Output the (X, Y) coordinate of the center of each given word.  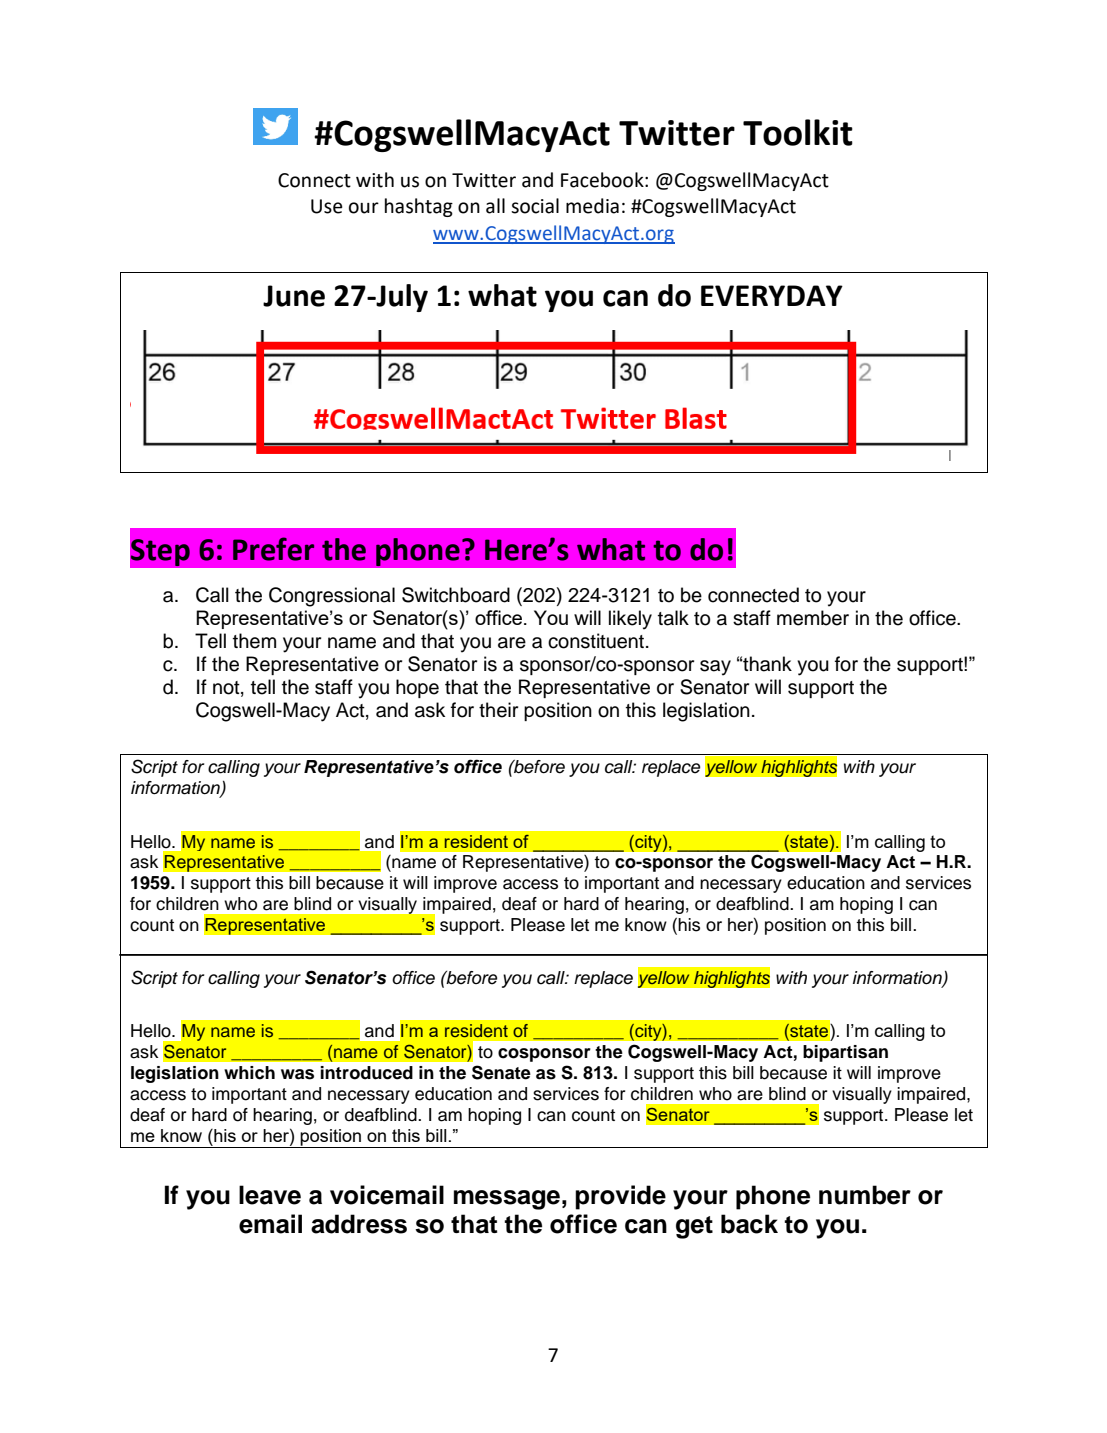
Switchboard (456, 595)
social (535, 206)
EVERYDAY (772, 295)
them (254, 641)
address (359, 1224)
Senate (501, 1072)
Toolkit (798, 132)
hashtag (419, 207)
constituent (596, 641)
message (507, 1200)
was (297, 1074)
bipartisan (845, 1053)
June (294, 296)
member (813, 618)
